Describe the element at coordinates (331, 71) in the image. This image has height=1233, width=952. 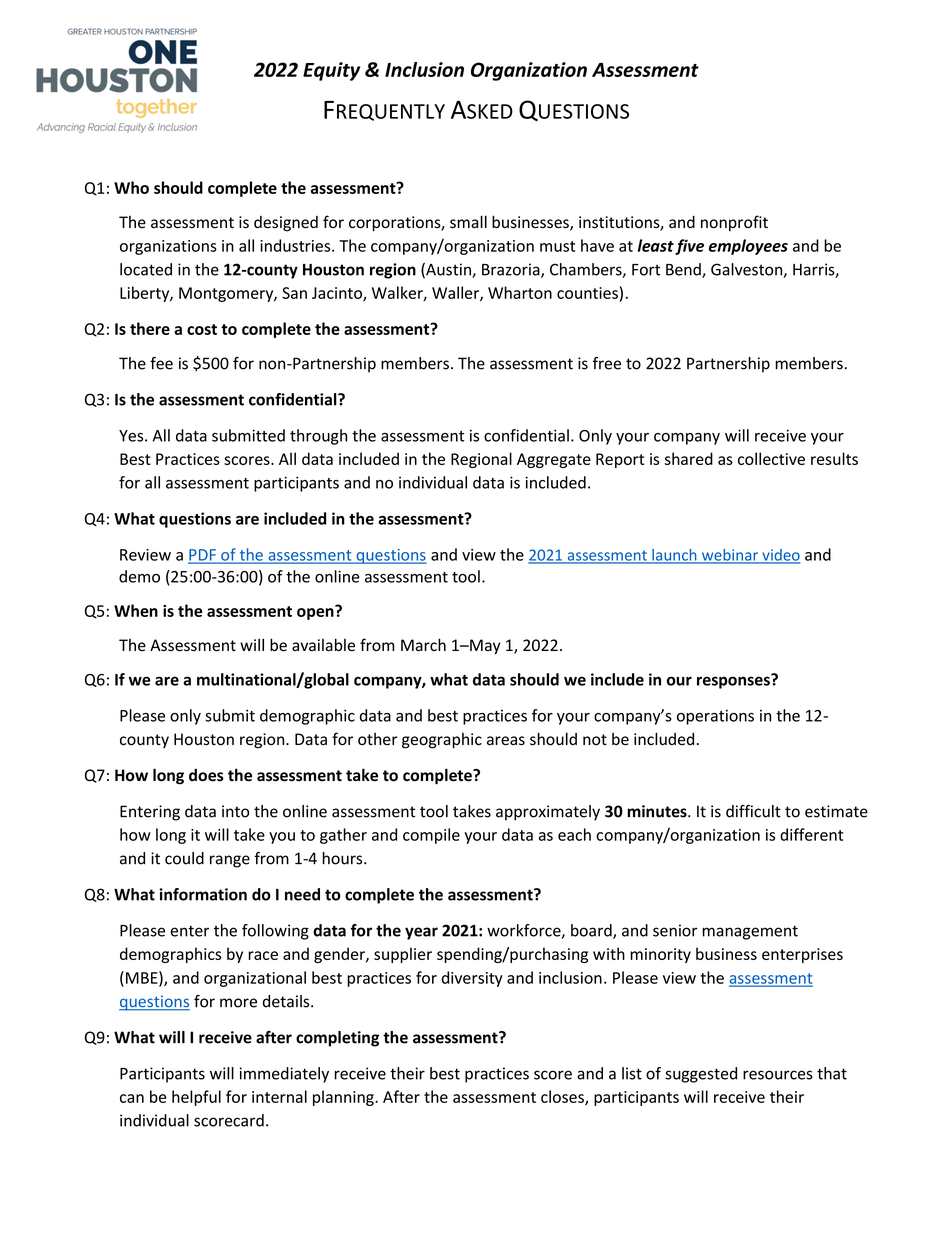
I see `Equity` at that location.
